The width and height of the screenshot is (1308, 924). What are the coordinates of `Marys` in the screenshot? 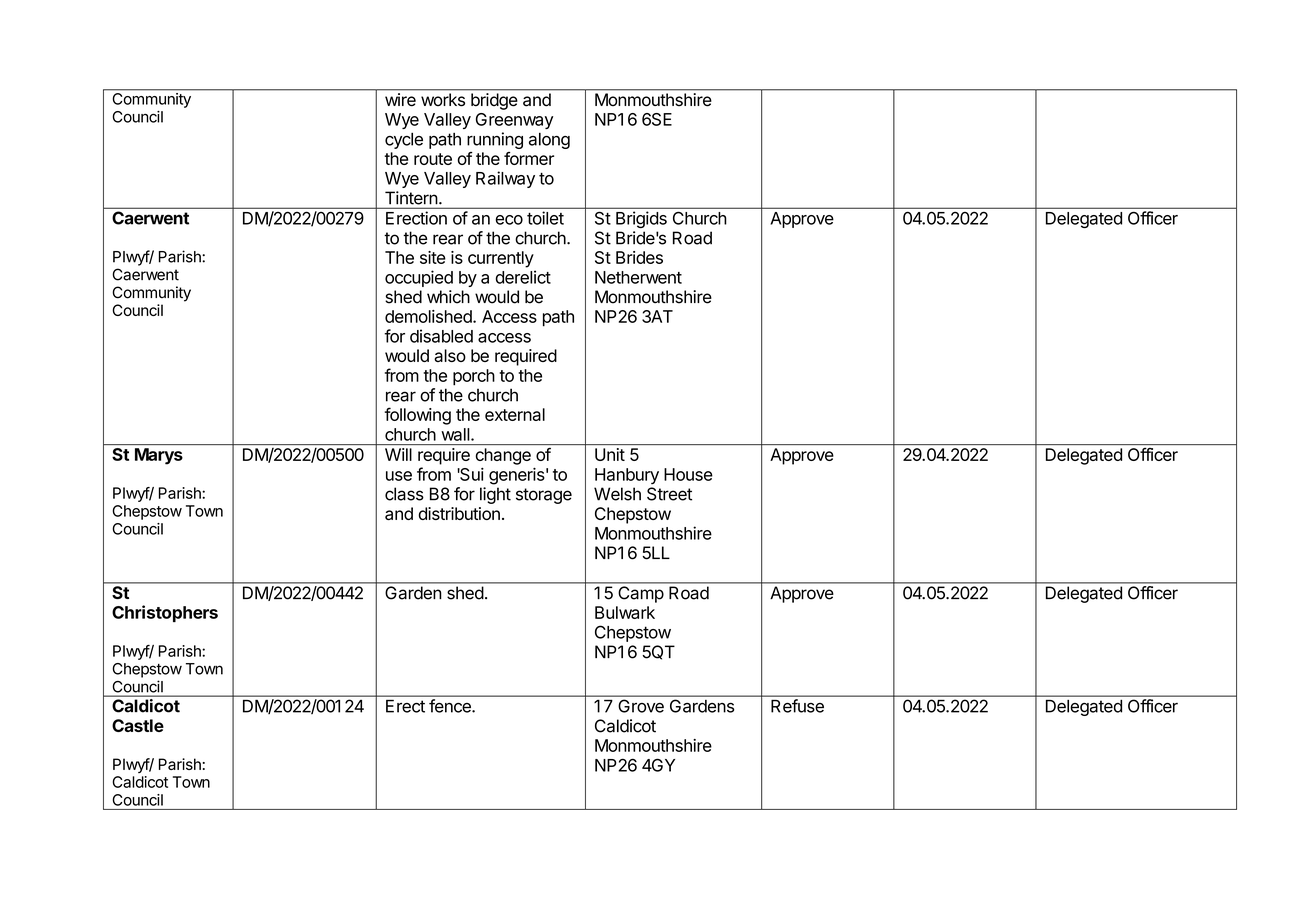 It's located at (159, 456).
